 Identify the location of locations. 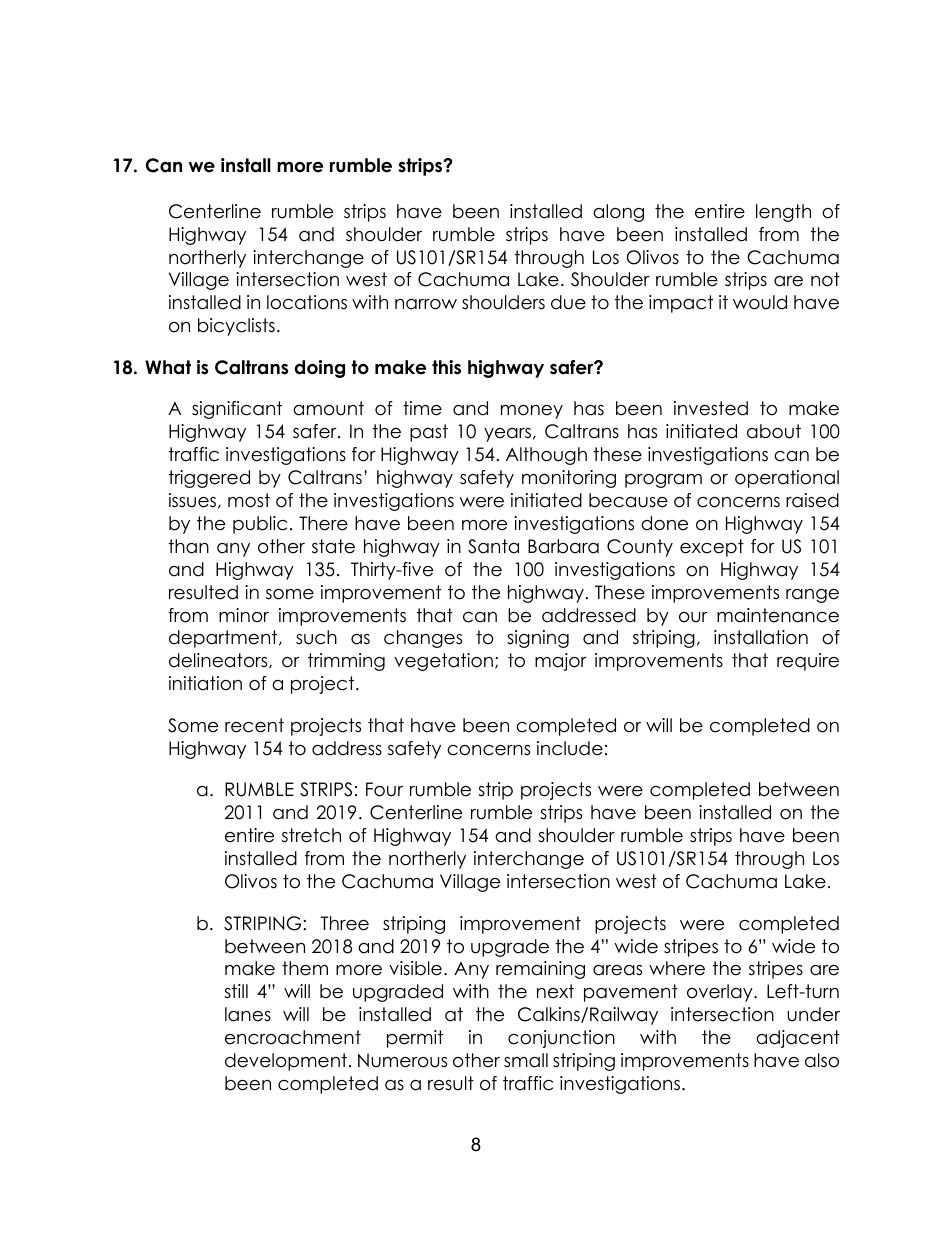
(307, 302).
